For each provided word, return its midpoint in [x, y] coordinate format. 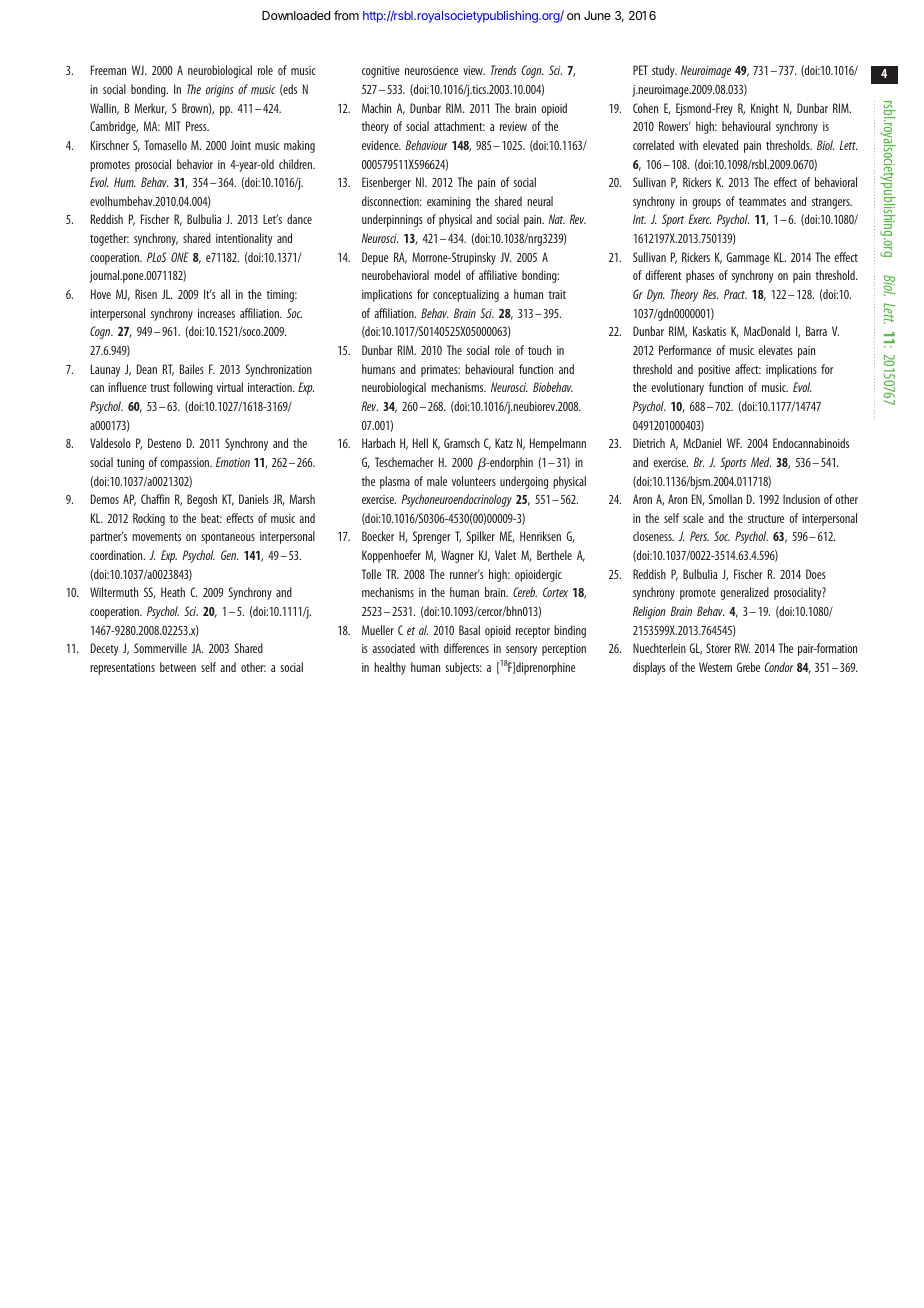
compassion [186, 464]
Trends [504, 70]
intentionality [244, 239]
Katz [504, 443]
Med [761, 462]
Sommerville [160, 648]
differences [466, 648]
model [447, 275]
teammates [762, 202]
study [664, 71]
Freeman [108, 70]
